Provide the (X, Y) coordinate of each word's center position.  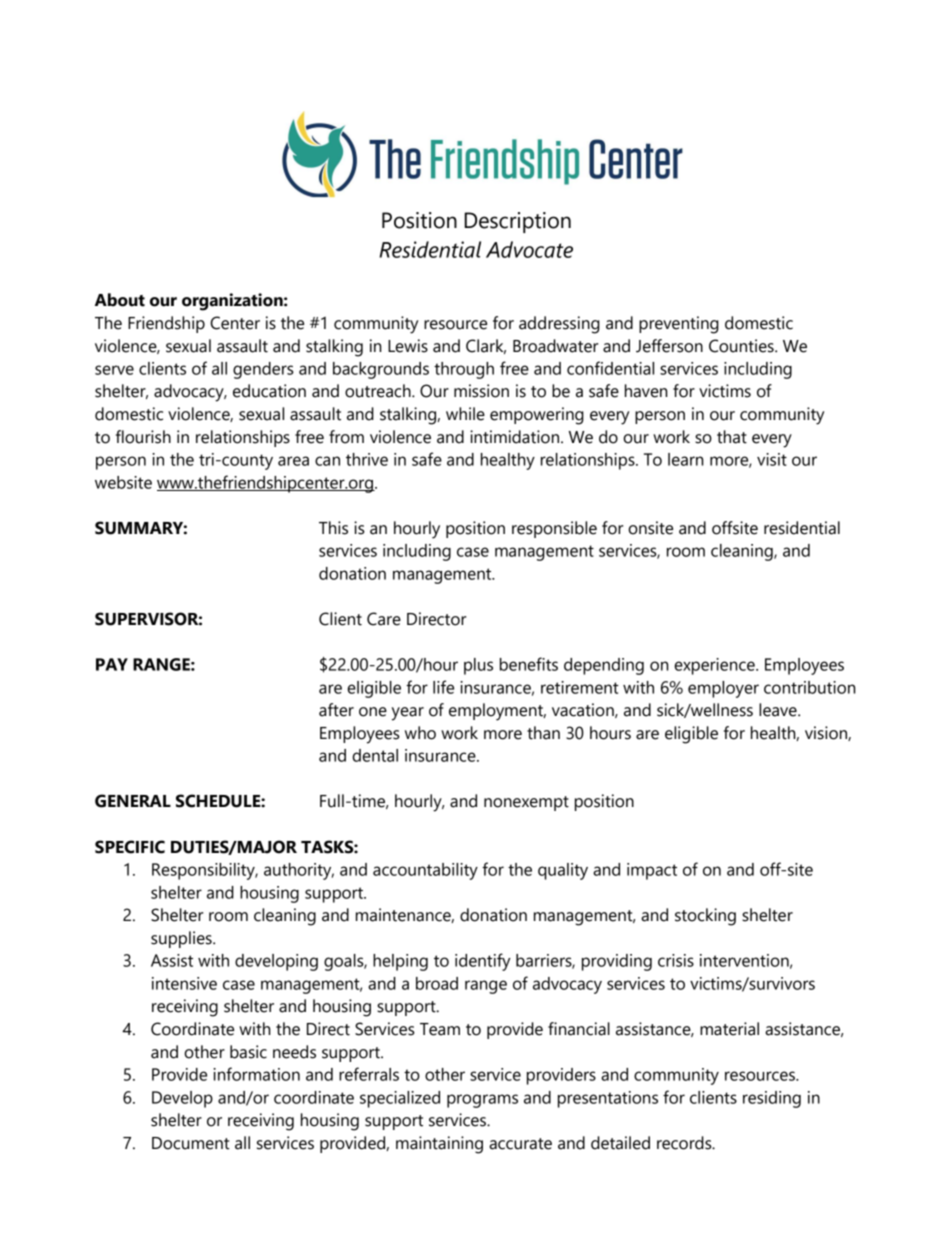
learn (685, 459)
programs (482, 1101)
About (120, 300)
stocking (705, 917)
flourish (143, 437)
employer (723, 689)
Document (191, 1143)
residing (772, 1099)
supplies (182, 939)
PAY (112, 664)
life (443, 687)
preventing (679, 325)
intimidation (516, 437)
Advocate (529, 249)
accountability (425, 871)
